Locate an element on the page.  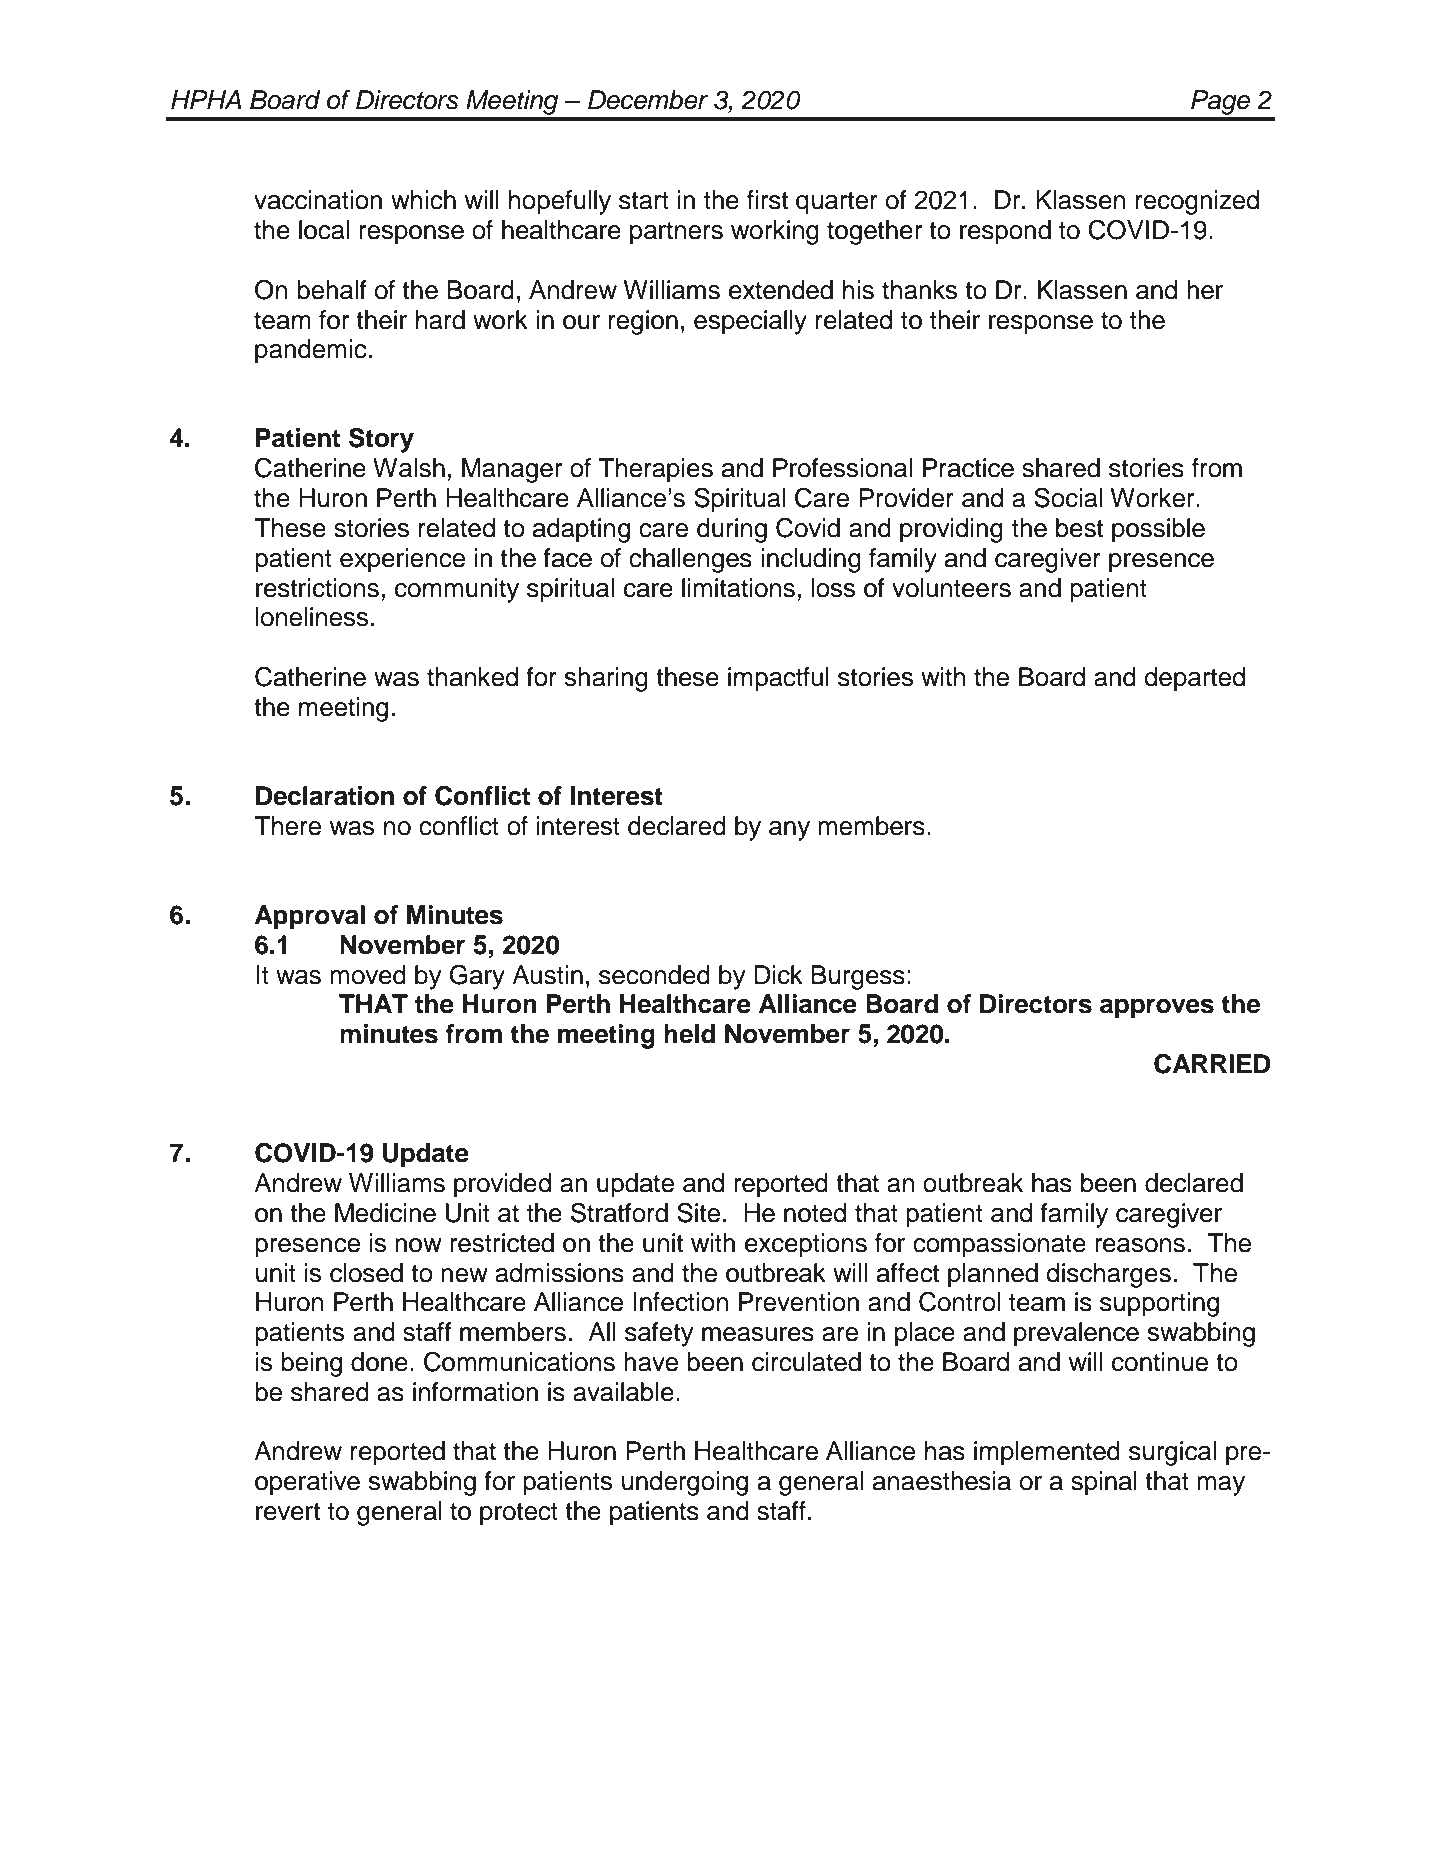
Site is located at coordinates (698, 1213).
